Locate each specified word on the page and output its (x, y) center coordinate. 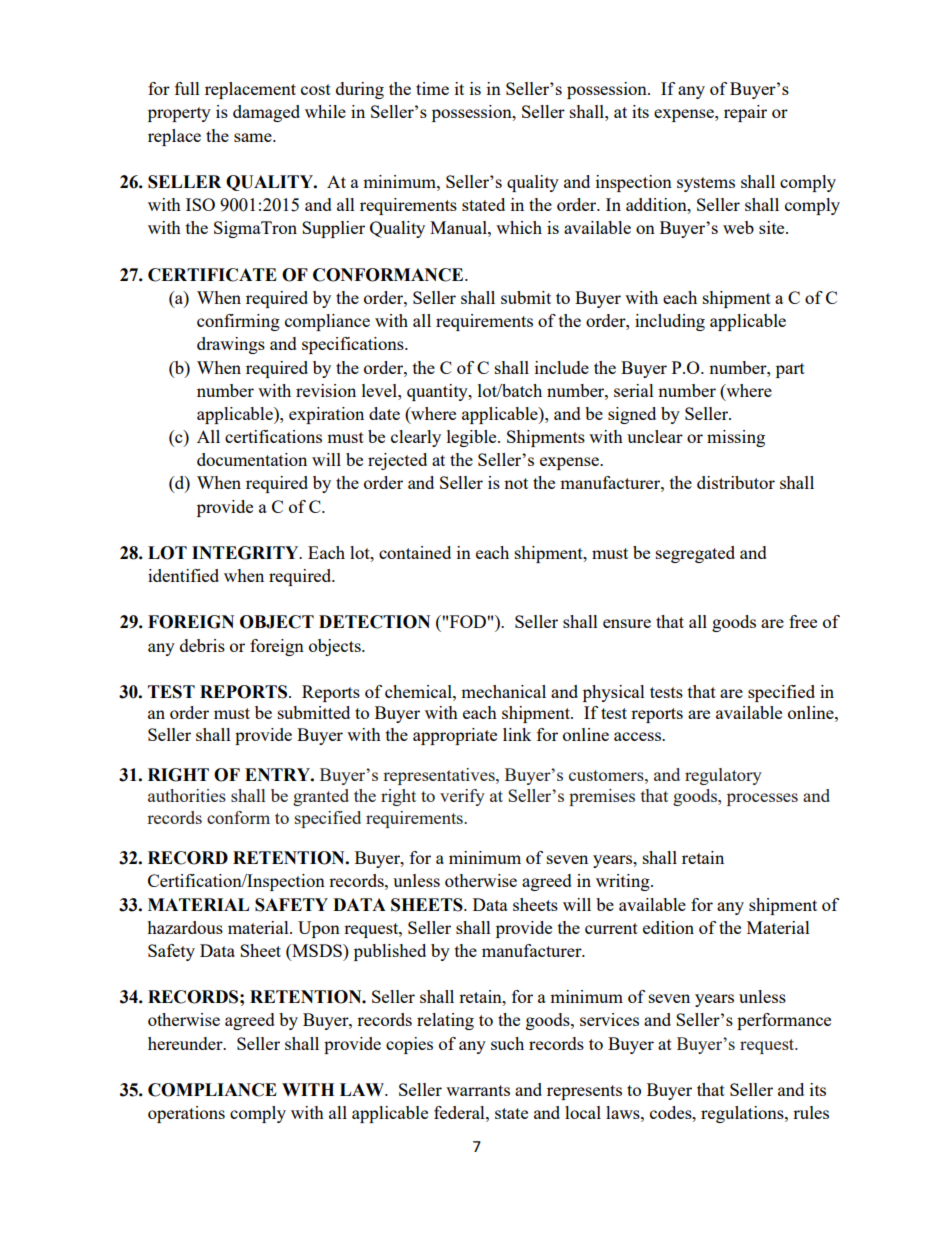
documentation (252, 459)
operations (186, 1114)
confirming (238, 322)
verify (462, 797)
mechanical (503, 691)
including (670, 322)
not (516, 483)
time (432, 88)
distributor (736, 482)
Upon (319, 929)
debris (202, 645)
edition (668, 927)
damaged (266, 113)
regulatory (723, 776)
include (562, 367)
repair (745, 113)
